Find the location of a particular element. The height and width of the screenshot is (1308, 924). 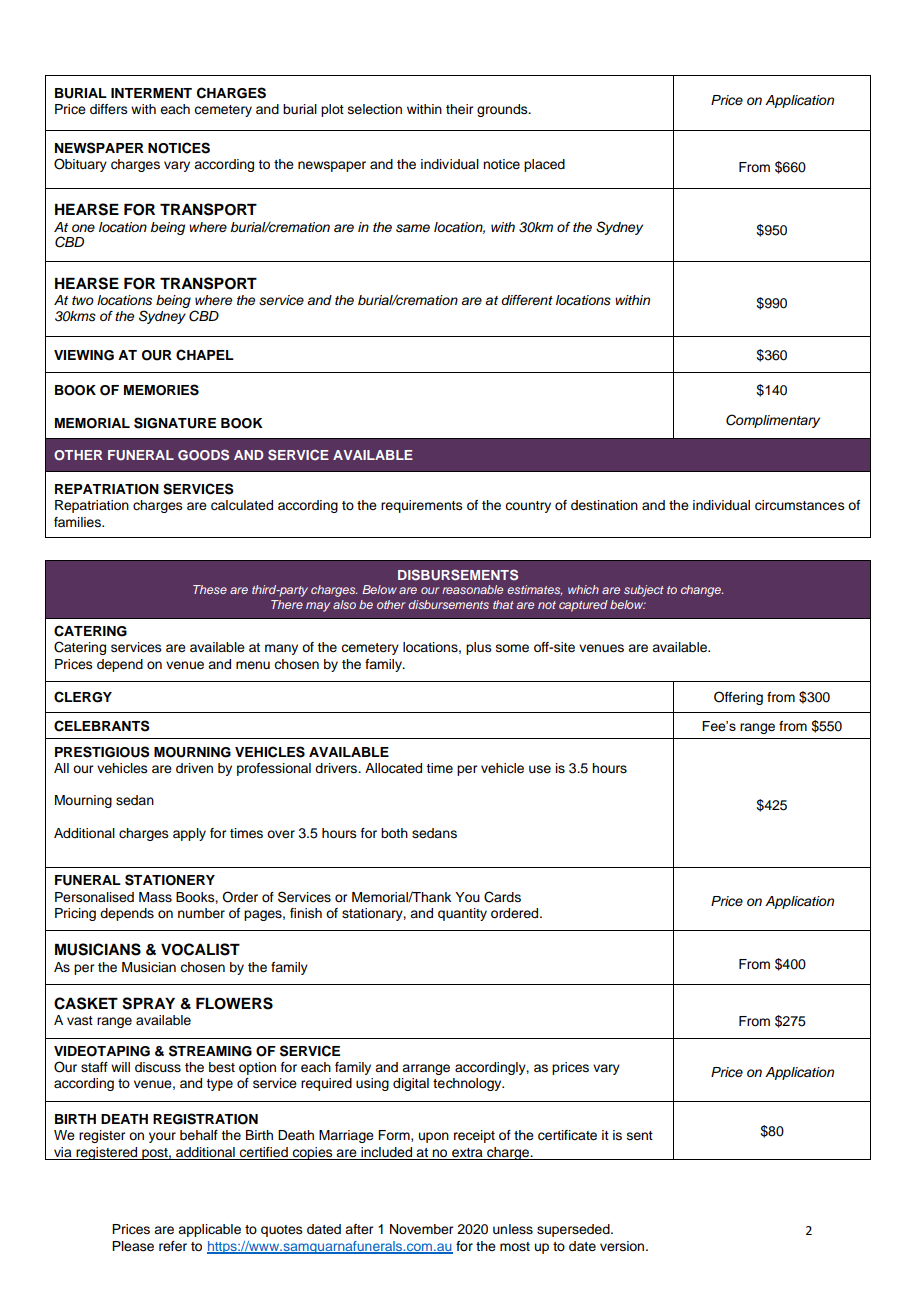

MEMORIES is located at coordinates (161, 390).
